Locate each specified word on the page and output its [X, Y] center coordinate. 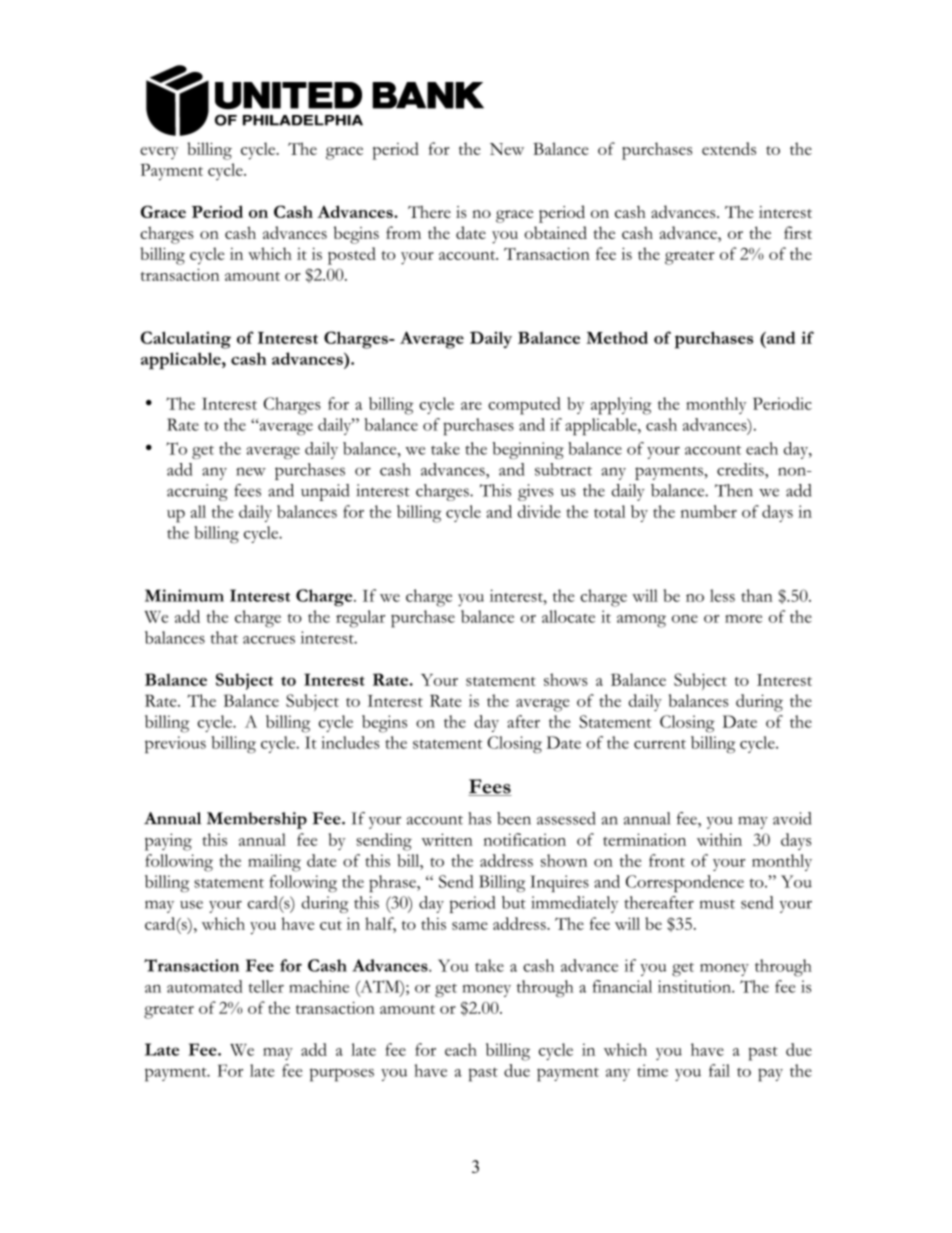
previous [175, 744]
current [660, 744]
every [159, 153]
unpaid [325, 492]
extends [729, 148]
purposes [342, 1075]
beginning [528, 450]
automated [205, 986]
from [403, 232]
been [514, 818]
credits [741, 469]
